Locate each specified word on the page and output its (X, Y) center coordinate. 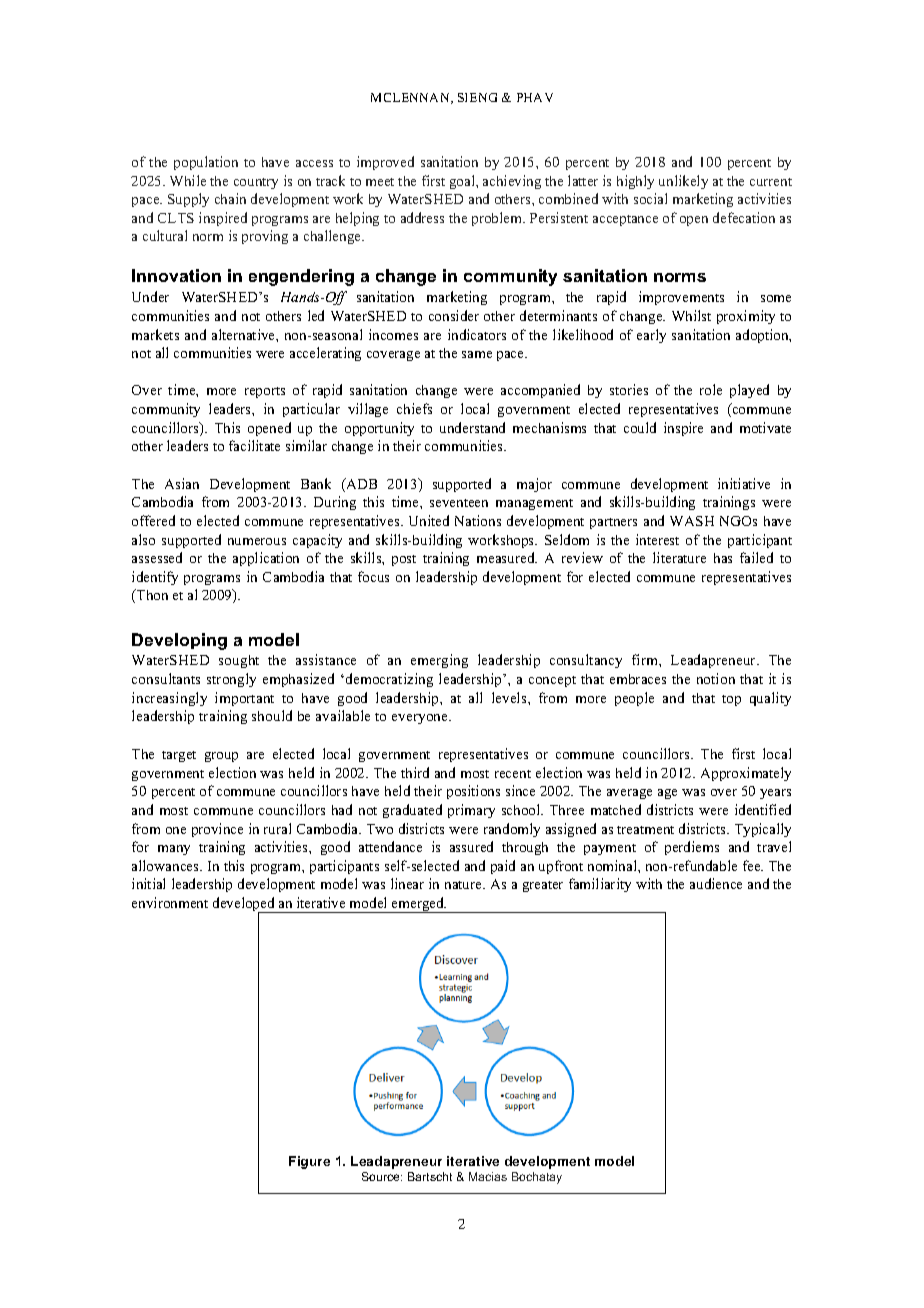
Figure (309, 1162)
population (206, 163)
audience (716, 883)
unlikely (683, 182)
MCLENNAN (411, 98)
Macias (488, 1176)
